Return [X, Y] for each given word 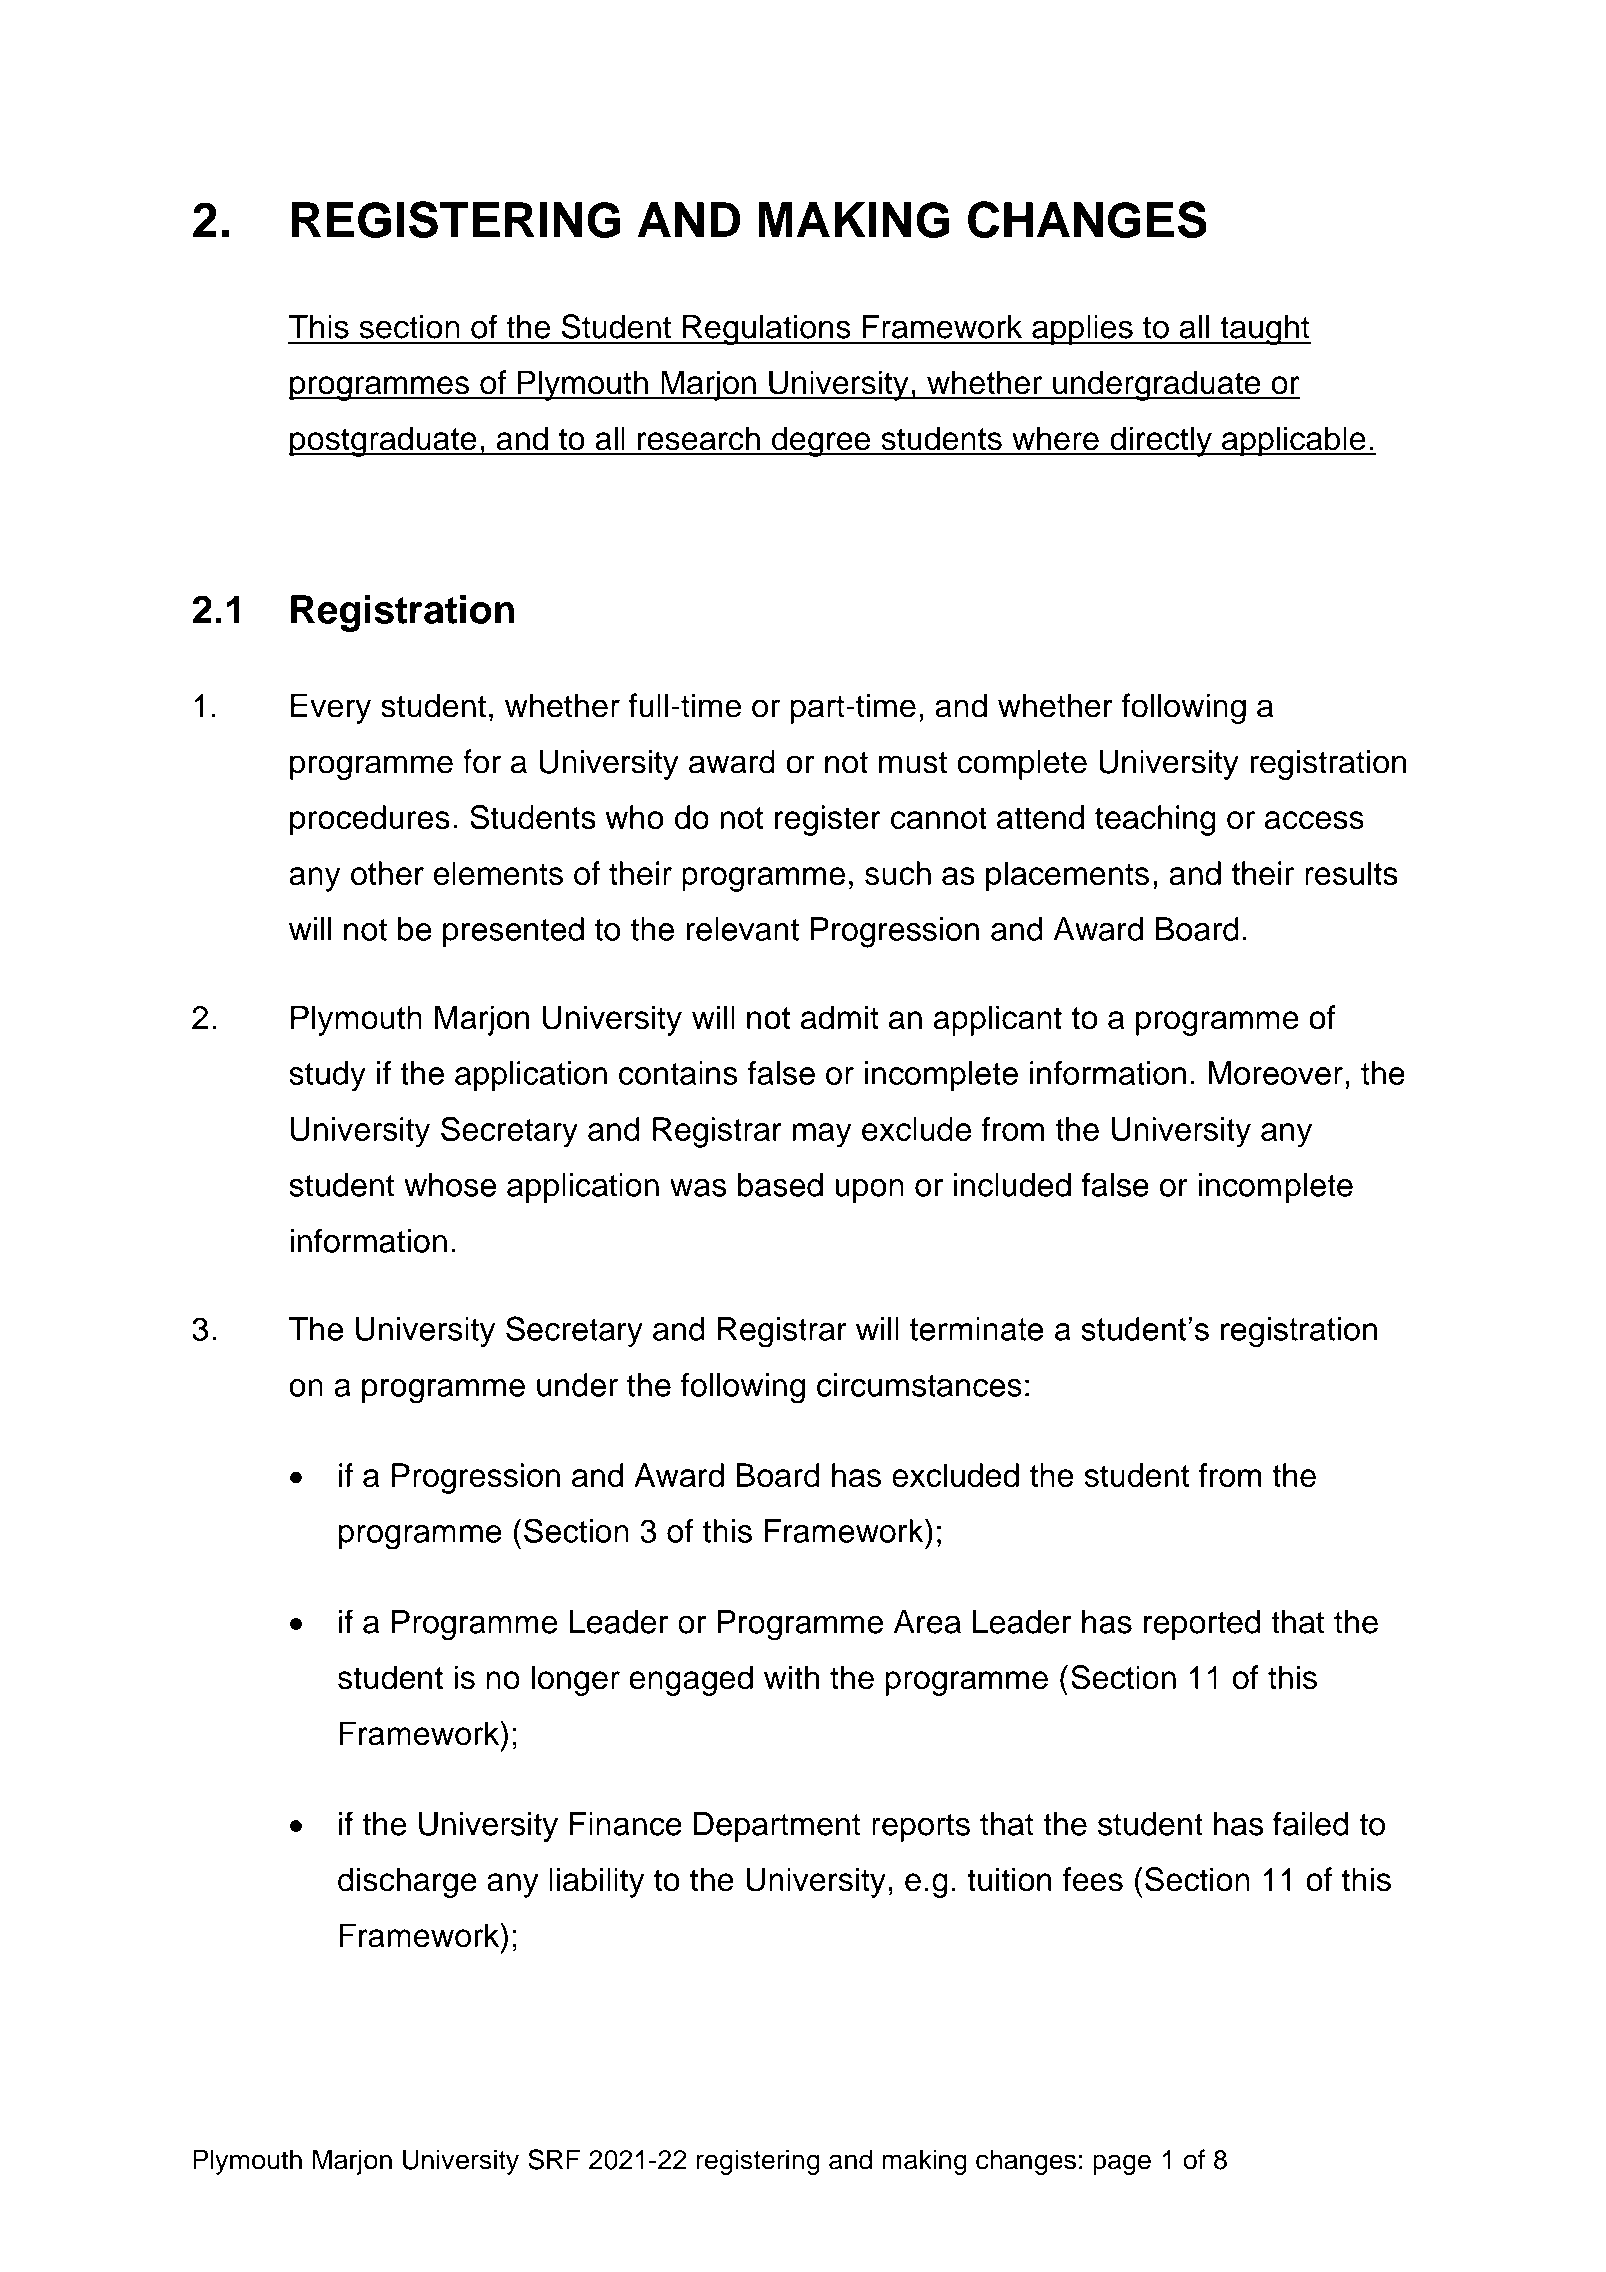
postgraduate [383, 441]
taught [1264, 330]
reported [1202, 1625]
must [913, 762]
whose [450, 1185]
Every [331, 708]
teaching [1155, 820]
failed [1311, 1823]
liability [596, 1882]
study [327, 1076]
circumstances [919, 1385]
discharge [407, 1882]
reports [921, 1828]
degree [821, 441]
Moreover [1275, 1073]
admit [840, 1017]
